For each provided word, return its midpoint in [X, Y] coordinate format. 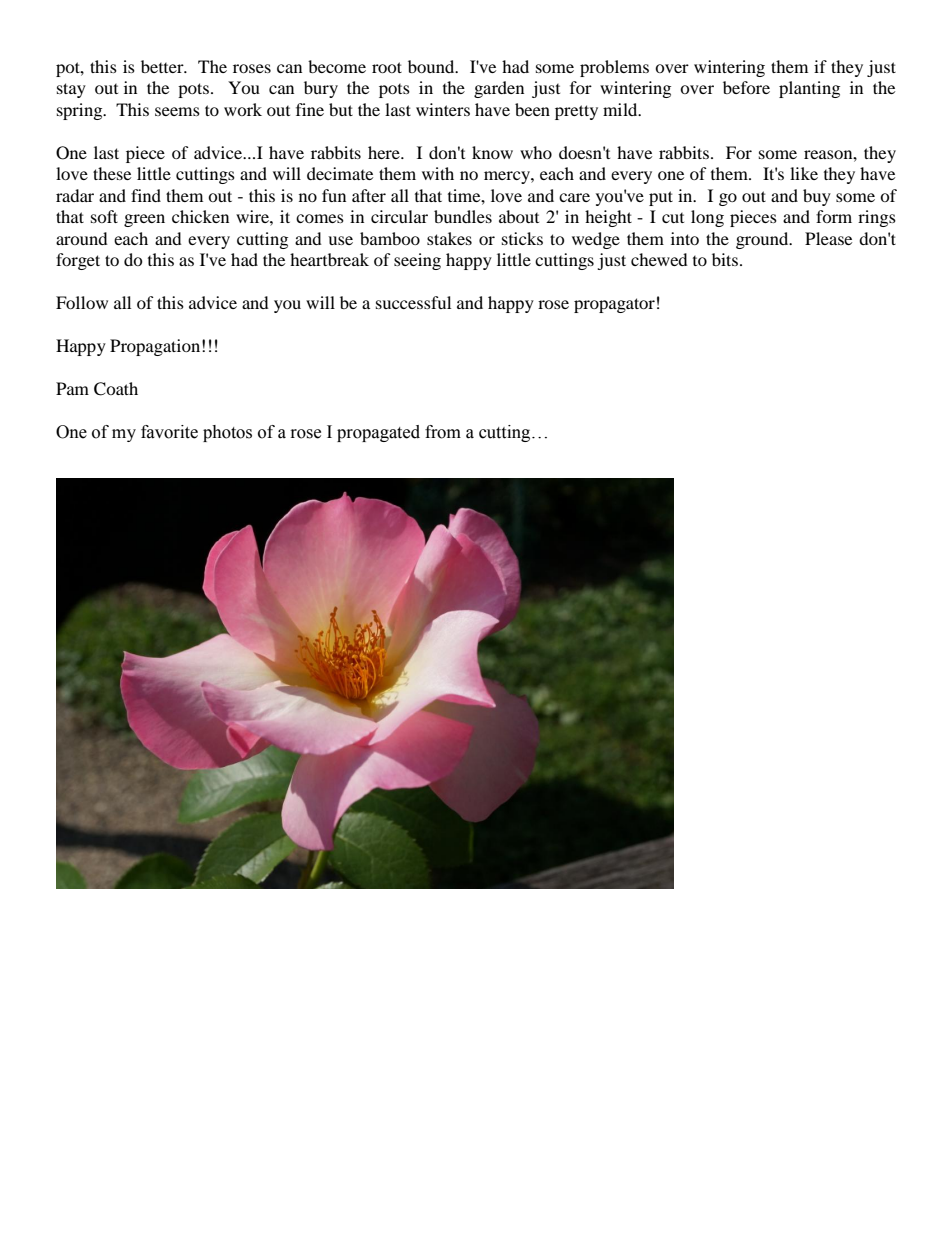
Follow [82, 302]
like [804, 173]
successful [413, 302]
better [163, 66]
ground [763, 240]
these [112, 173]
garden [499, 89]
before [746, 87]
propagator [614, 305]
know [492, 152]
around [82, 238]
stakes [449, 238]
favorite [169, 432]
